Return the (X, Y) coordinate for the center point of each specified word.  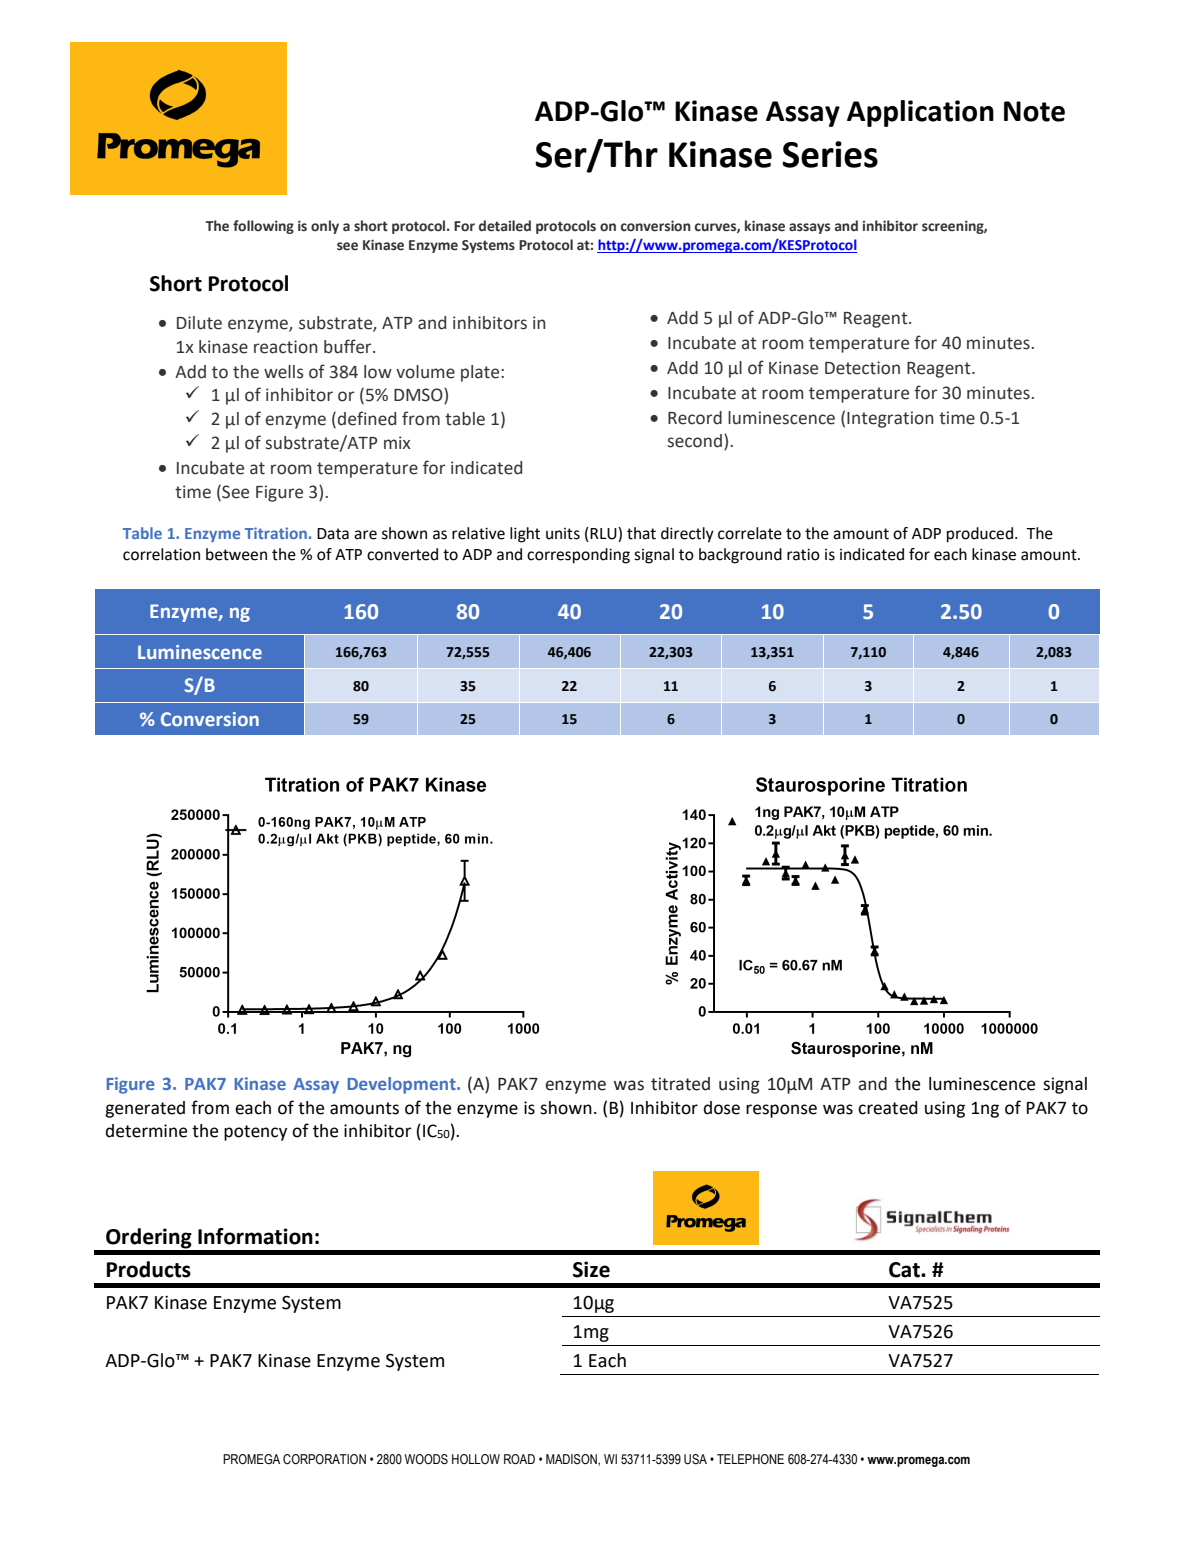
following (263, 227)
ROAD (519, 1459)
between (236, 554)
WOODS (426, 1459)
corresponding (578, 556)
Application (920, 113)
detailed (505, 226)
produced (981, 535)
